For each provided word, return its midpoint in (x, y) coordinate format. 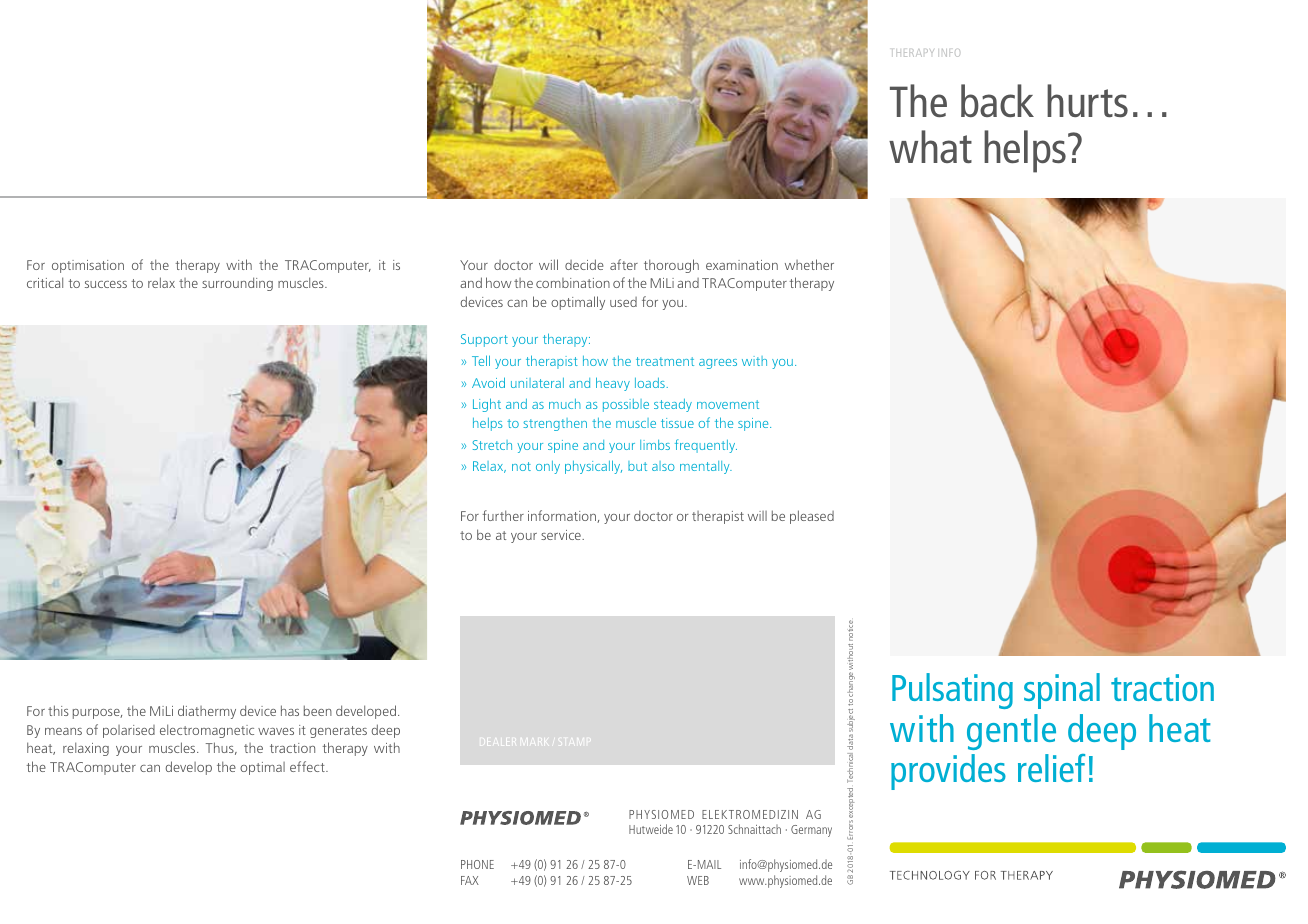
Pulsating (952, 691)
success (106, 284)
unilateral (537, 383)
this (58, 710)
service (562, 535)
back (997, 100)
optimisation (88, 266)
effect (308, 766)
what (930, 146)
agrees (718, 364)
